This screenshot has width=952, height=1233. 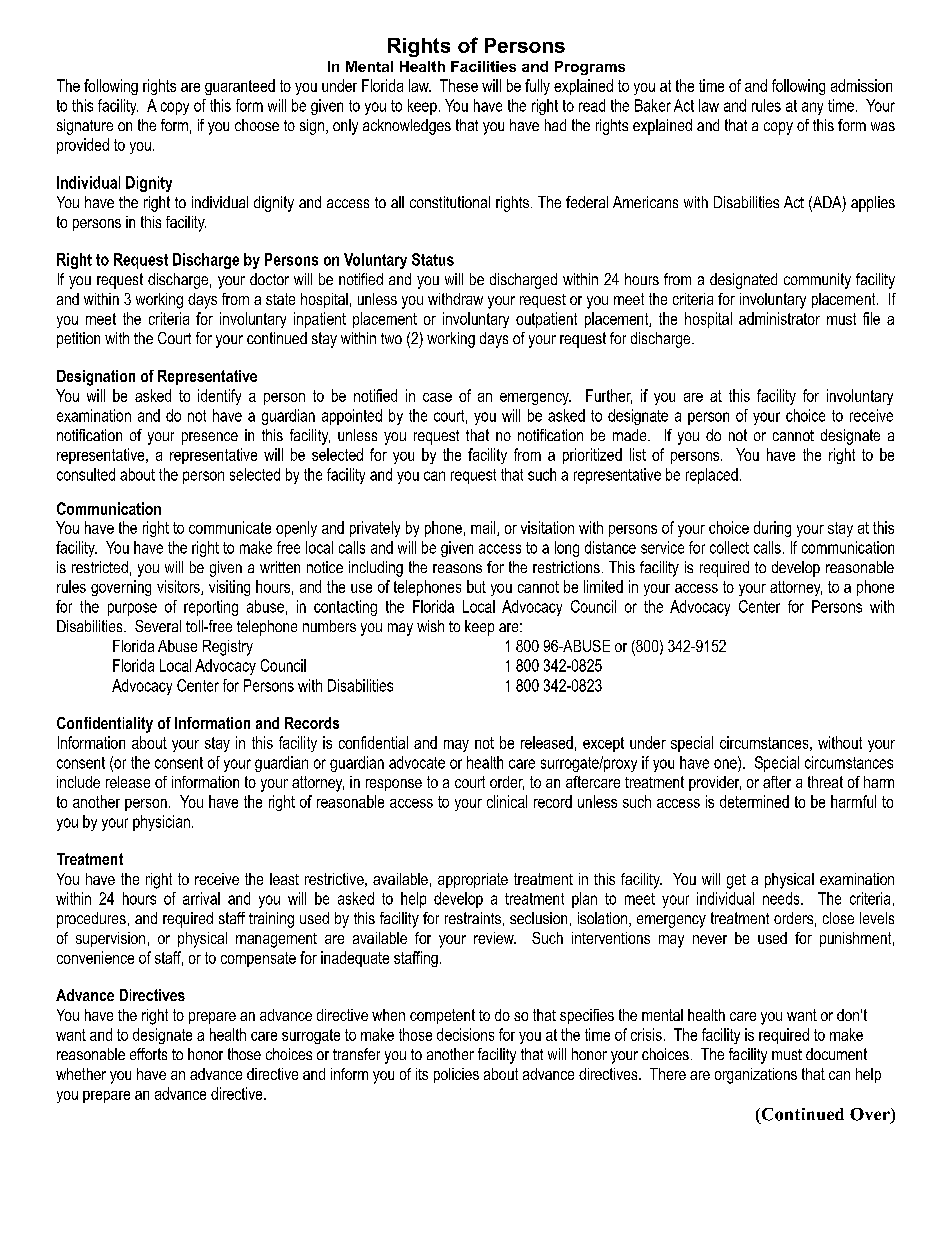 What do you see at coordinates (729, 547) in the screenshot?
I see `collect` at bounding box center [729, 547].
